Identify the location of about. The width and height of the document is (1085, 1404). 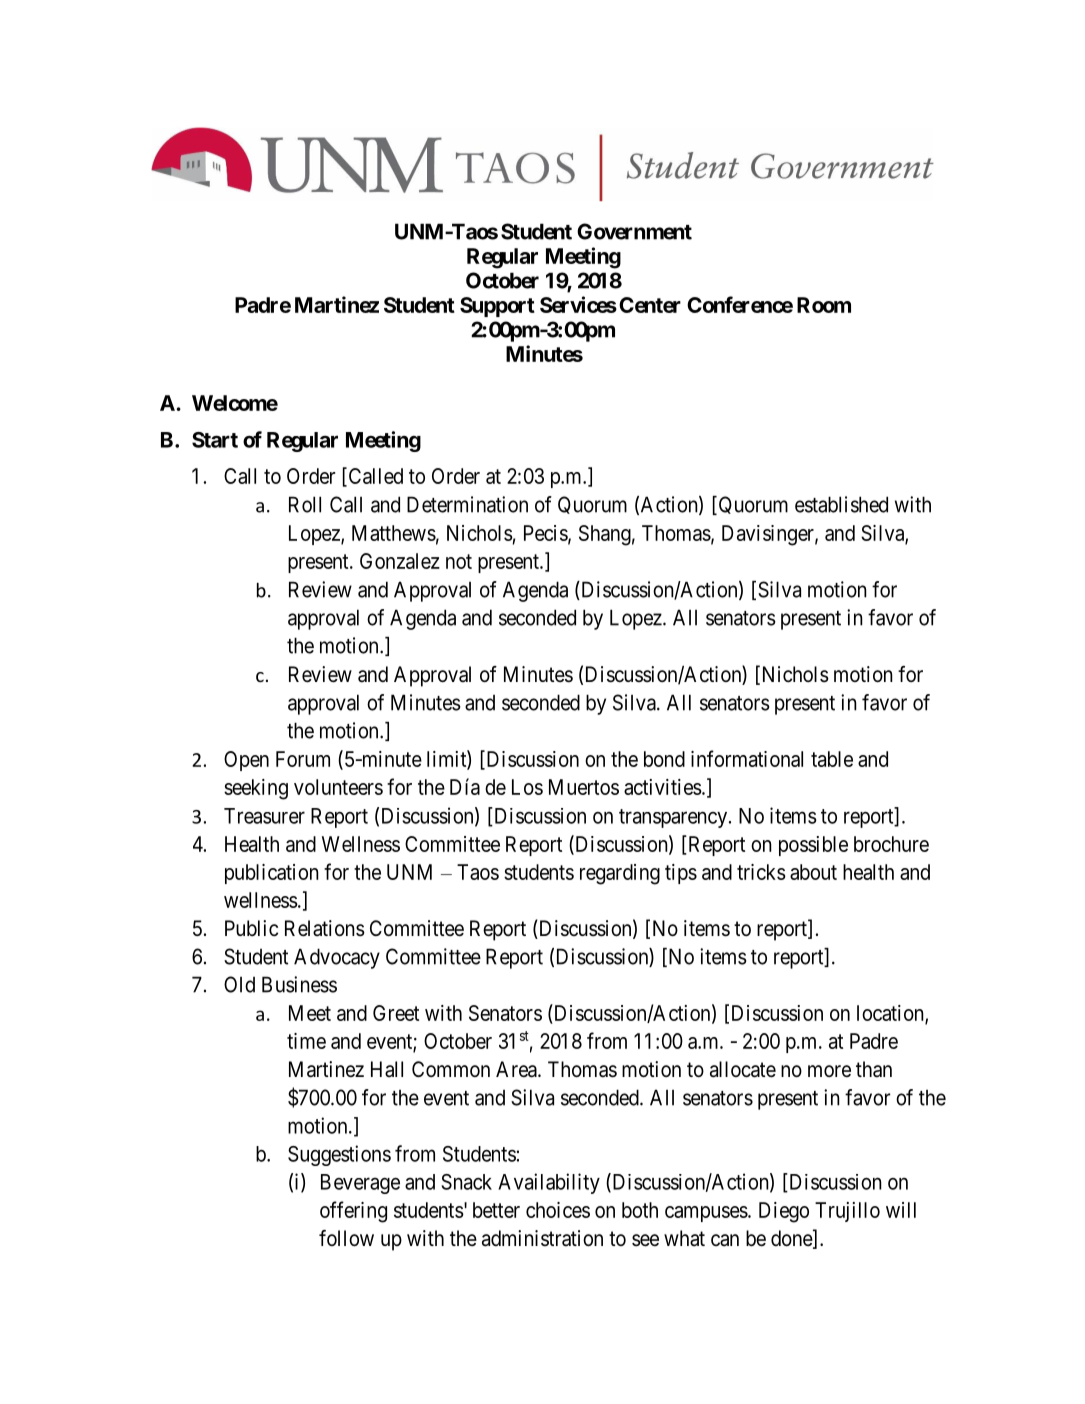
(813, 872).
